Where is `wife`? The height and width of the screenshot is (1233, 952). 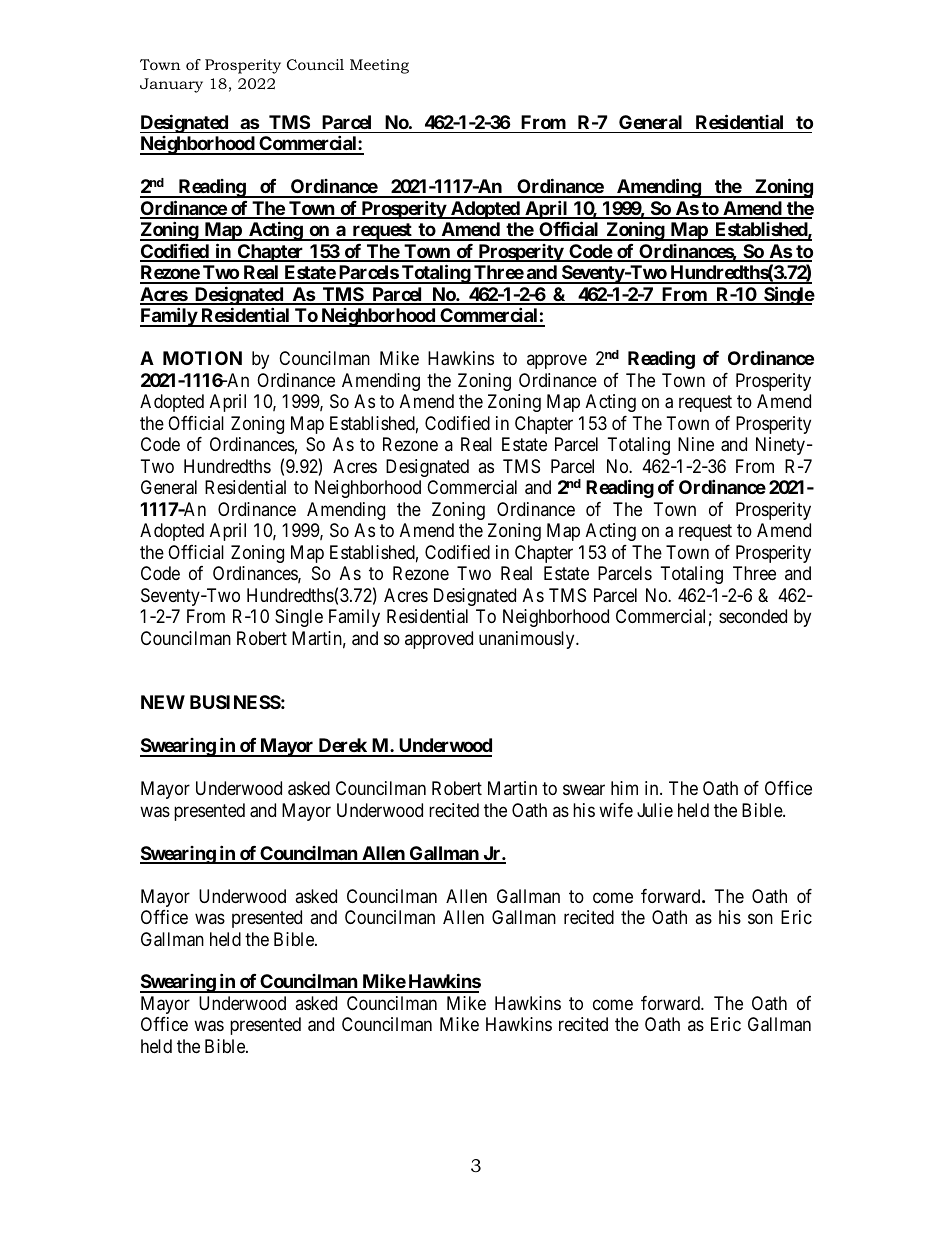
wife is located at coordinates (616, 810).
